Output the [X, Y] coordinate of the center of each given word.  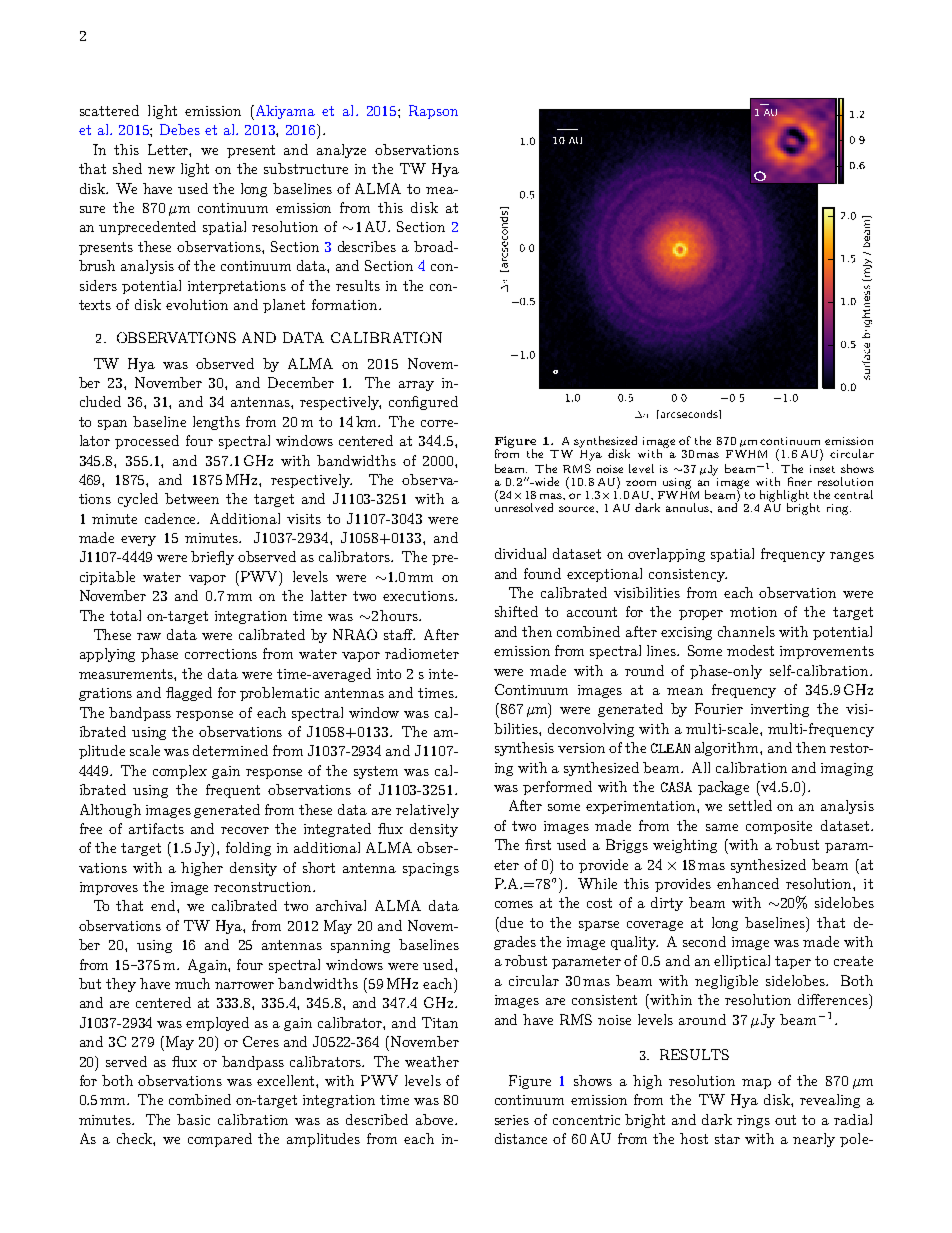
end [164, 905]
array [416, 386]
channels [746, 631]
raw [149, 636]
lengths [216, 423]
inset [822, 469]
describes [367, 246]
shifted [516, 611]
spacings [431, 869]
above [436, 1119]
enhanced [748, 883]
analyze [341, 151]
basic [193, 1119]
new [161, 170]
